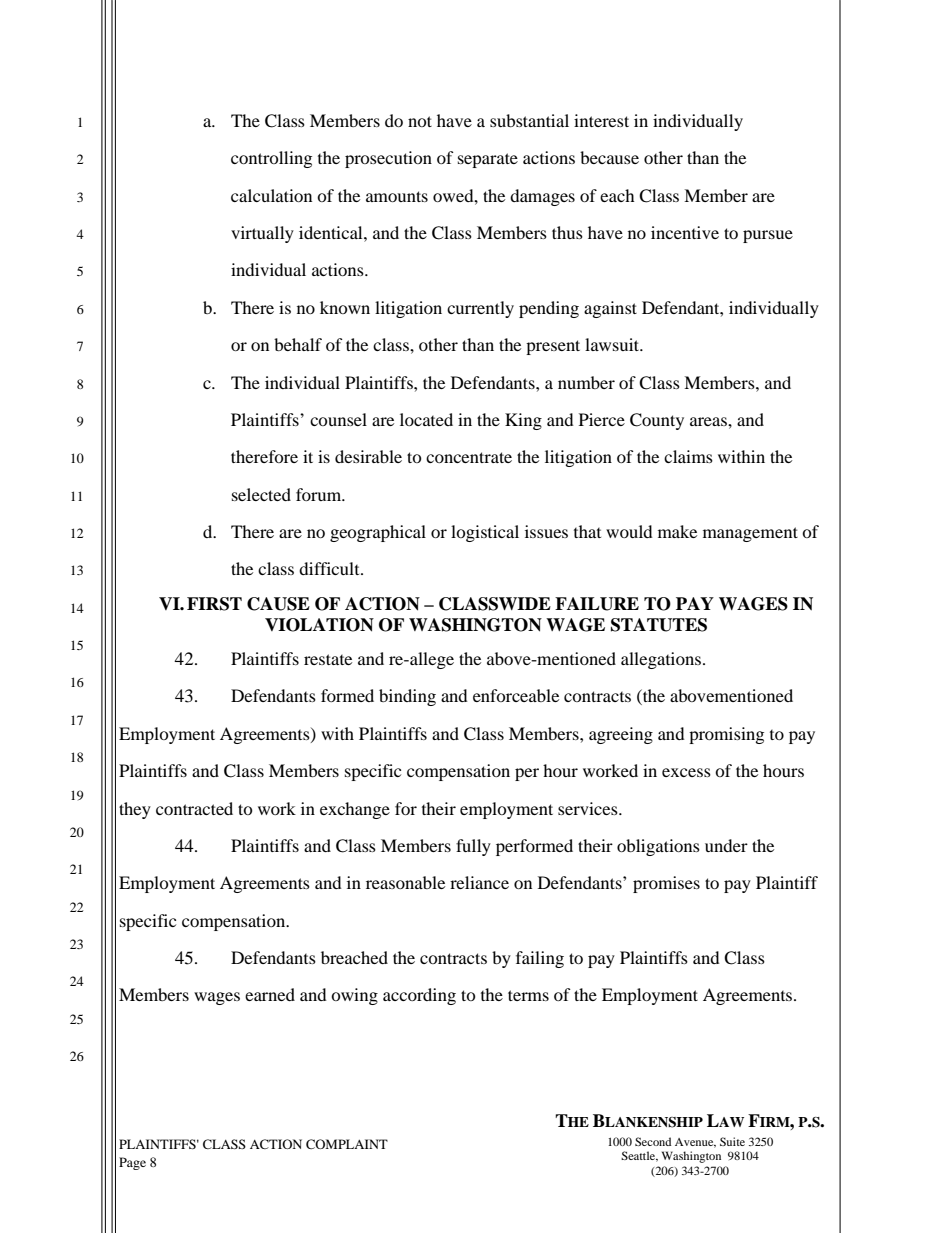 Image resolution: width=952 pixels, height=1233 pixels. Describe the element at coordinates (426, 419) in the document. I see `located` at that location.
